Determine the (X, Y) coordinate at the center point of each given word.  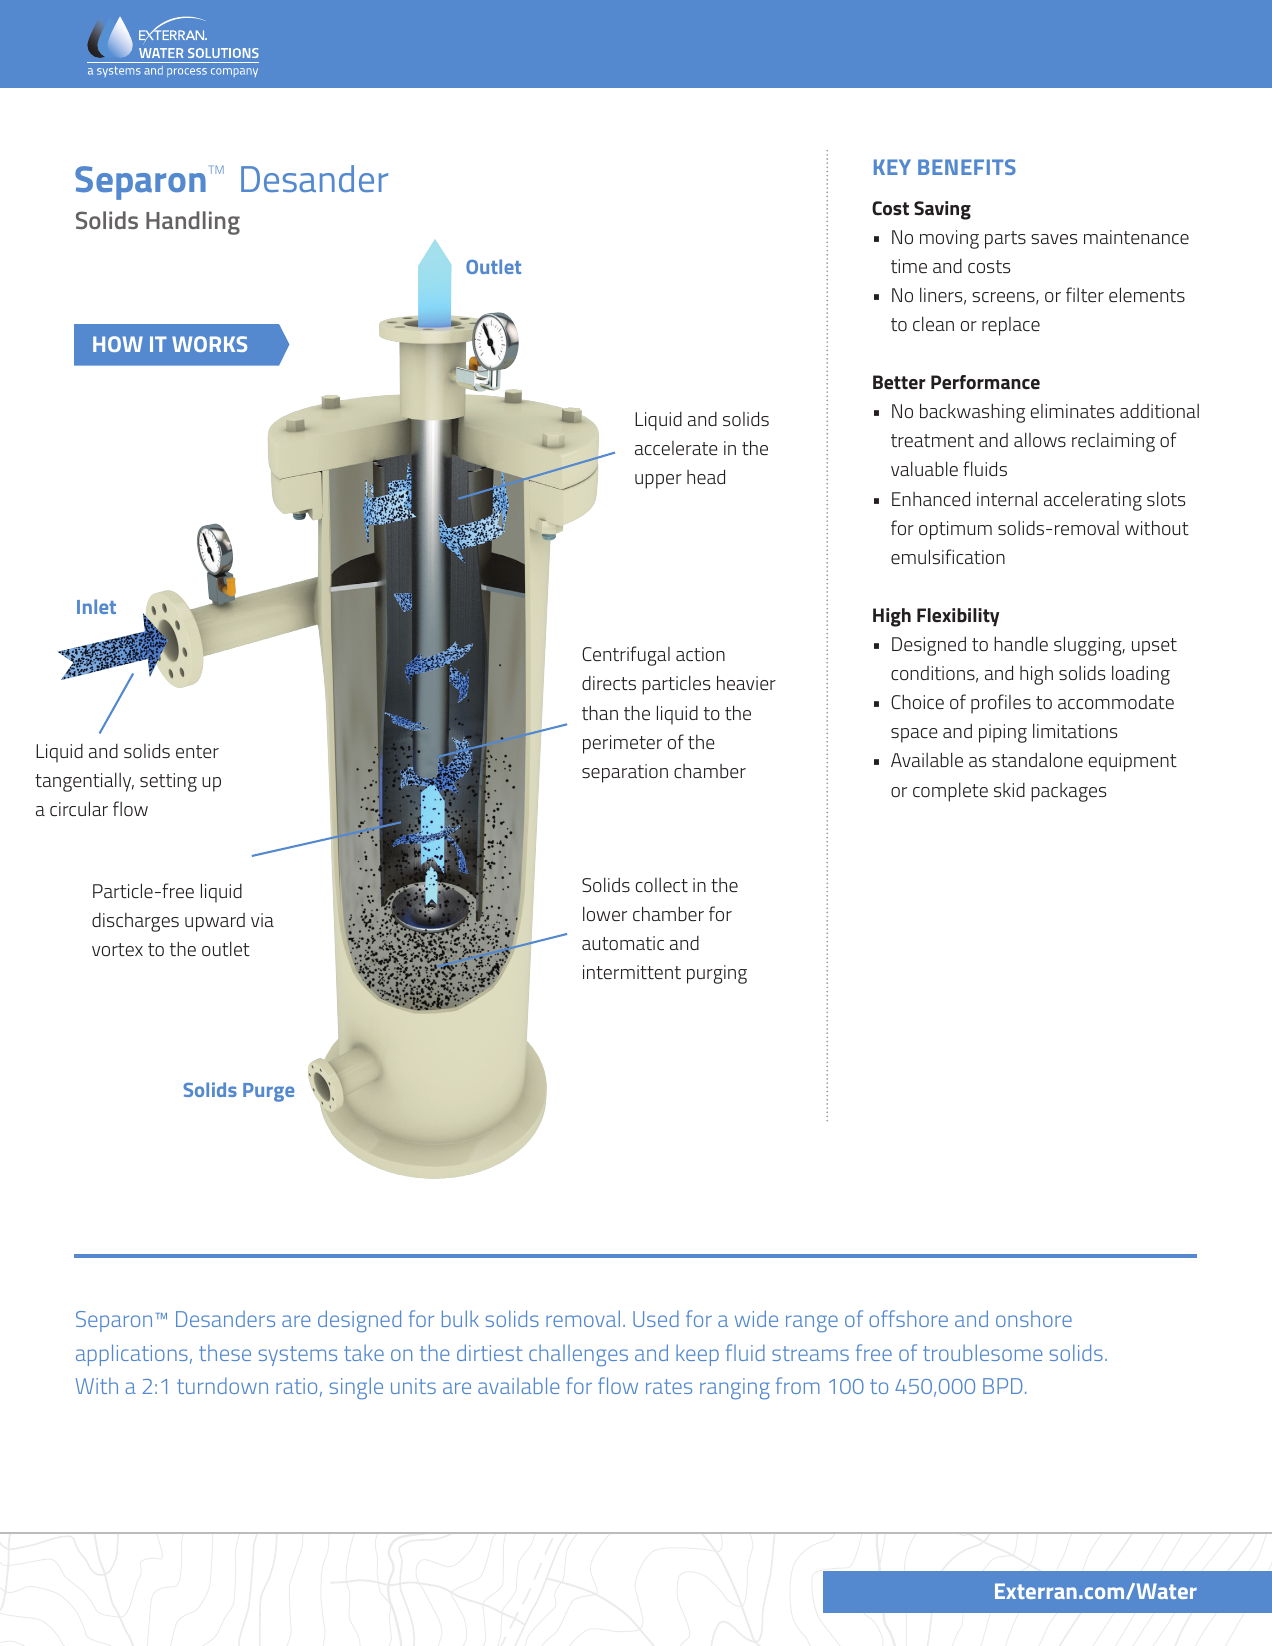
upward (215, 922)
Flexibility (958, 617)
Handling (193, 223)
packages (1068, 792)
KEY (892, 167)
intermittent (632, 972)
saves (1054, 239)
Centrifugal (626, 656)
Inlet (96, 606)
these (225, 1353)
